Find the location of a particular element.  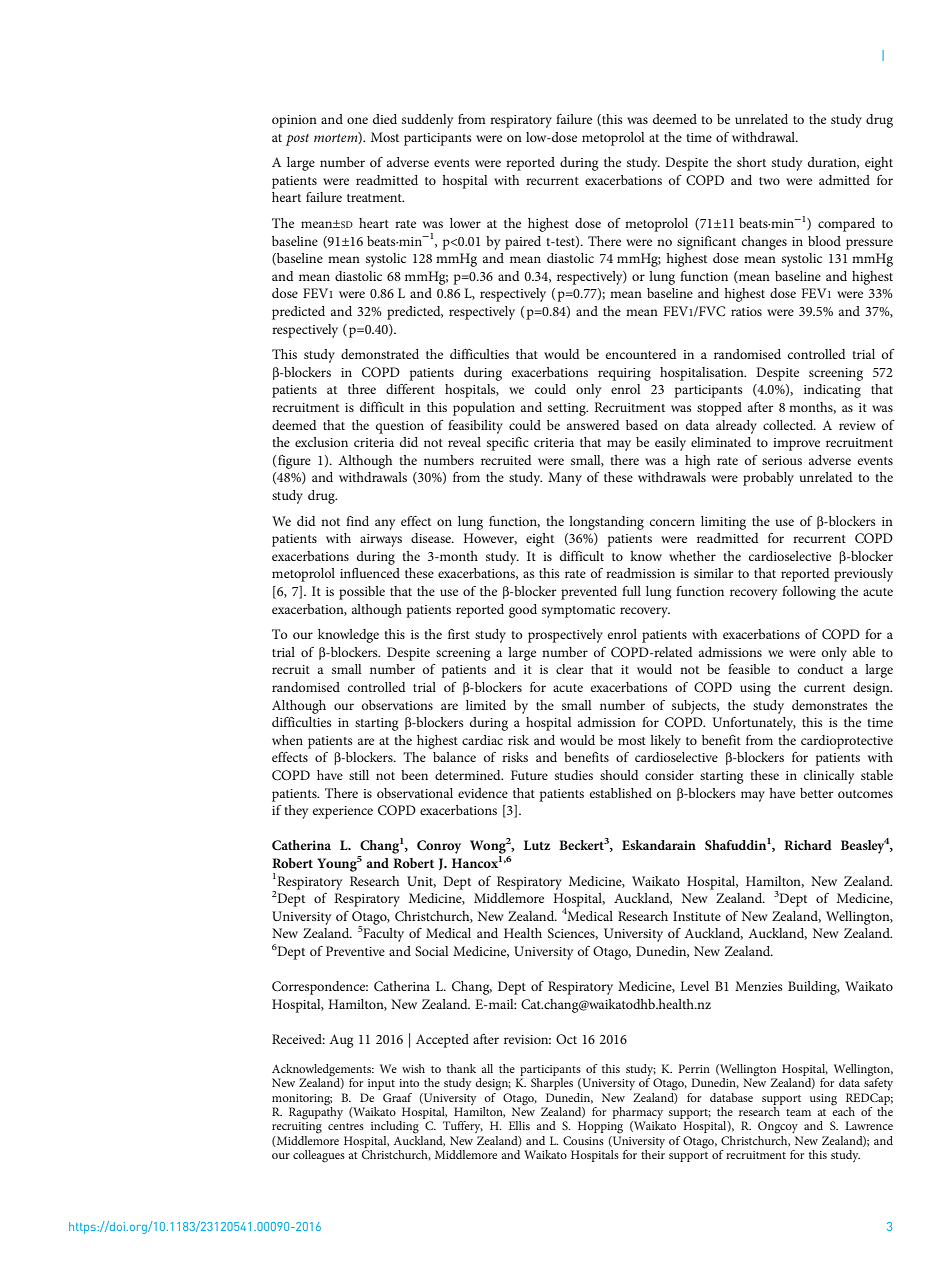

cardioprotective is located at coordinates (847, 742).
